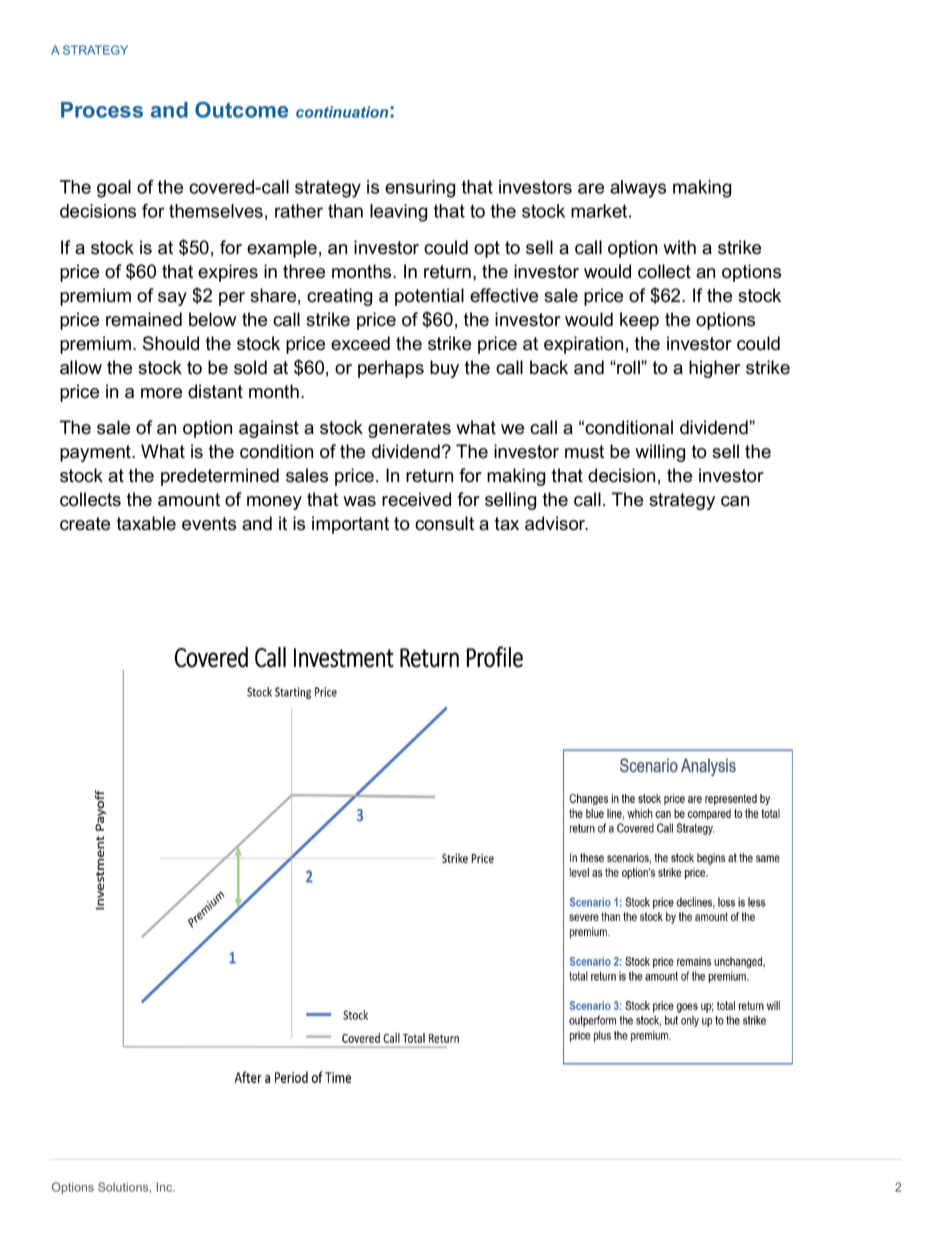  What do you see at coordinates (420, 189) in the screenshot?
I see `ensuring` at bounding box center [420, 189].
